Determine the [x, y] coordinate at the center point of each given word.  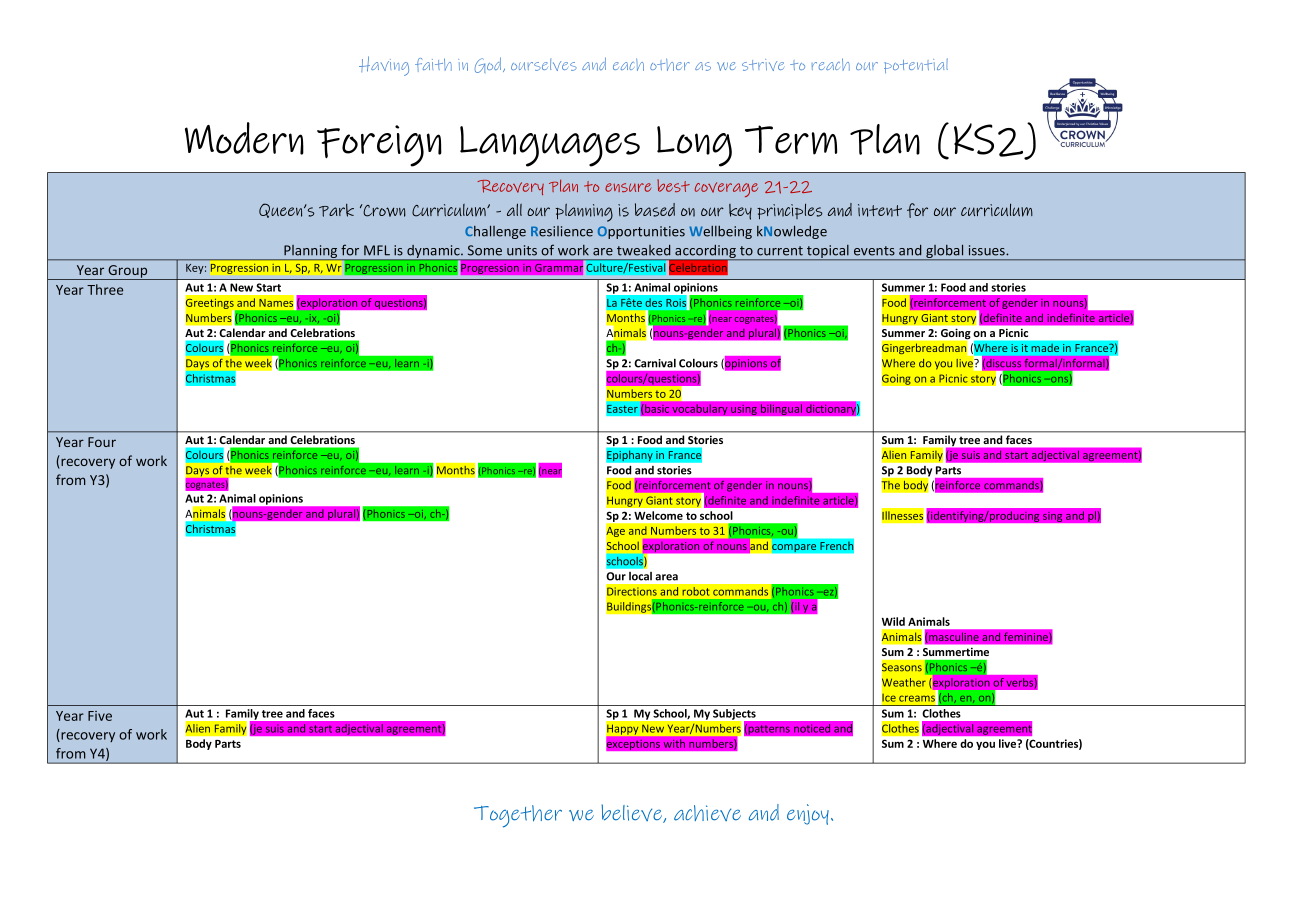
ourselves [544, 65]
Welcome [658, 515]
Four [102, 442]
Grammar [559, 268]
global [945, 252]
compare [794, 548]
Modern [244, 138]
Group [128, 272]
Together [518, 816]
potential [916, 65]
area [666, 577]
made [1045, 347]
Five [100, 716]
